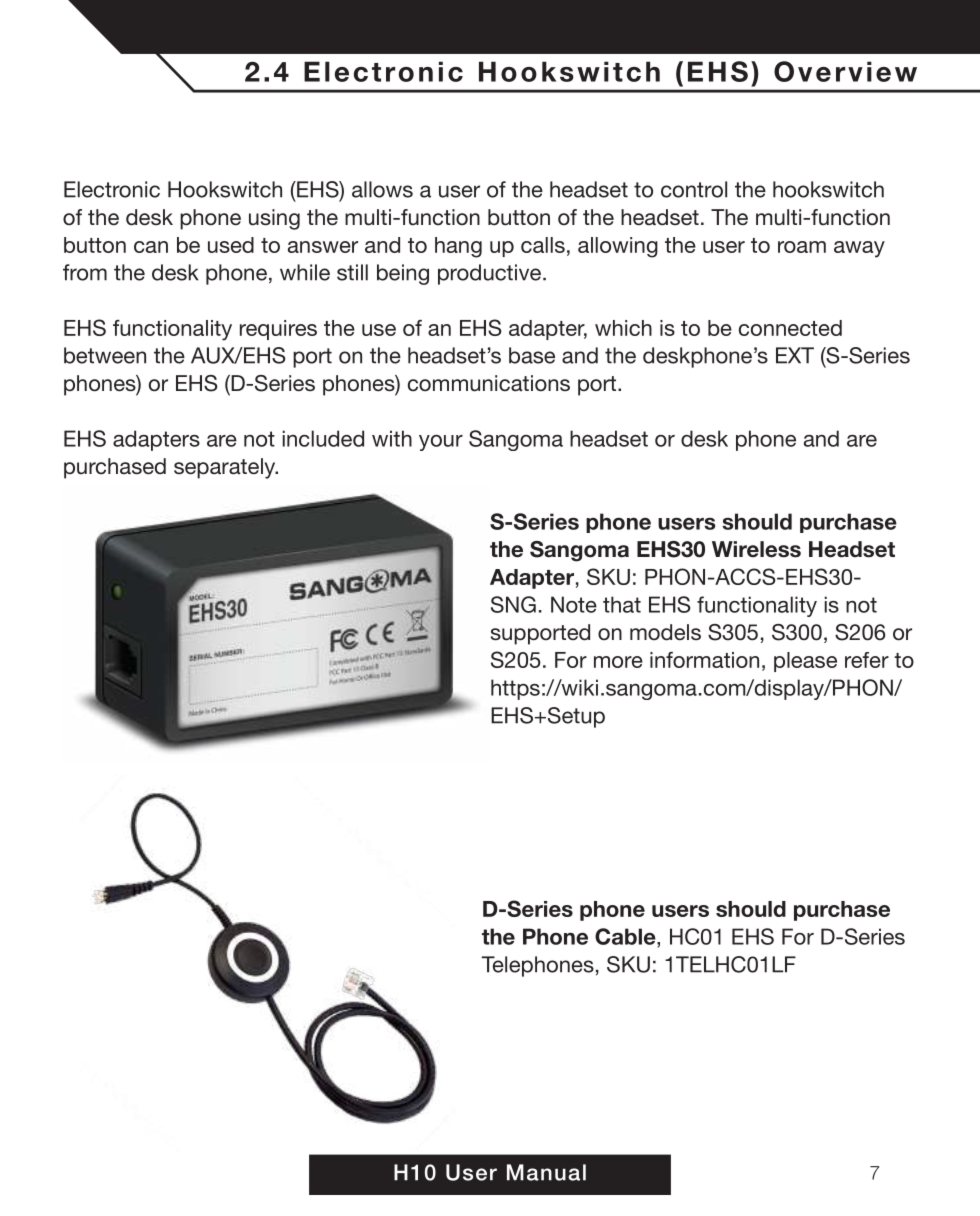 This document has height=1216, width=980. Describe the element at coordinates (626, 936) in the document. I see `Cable` at that location.
